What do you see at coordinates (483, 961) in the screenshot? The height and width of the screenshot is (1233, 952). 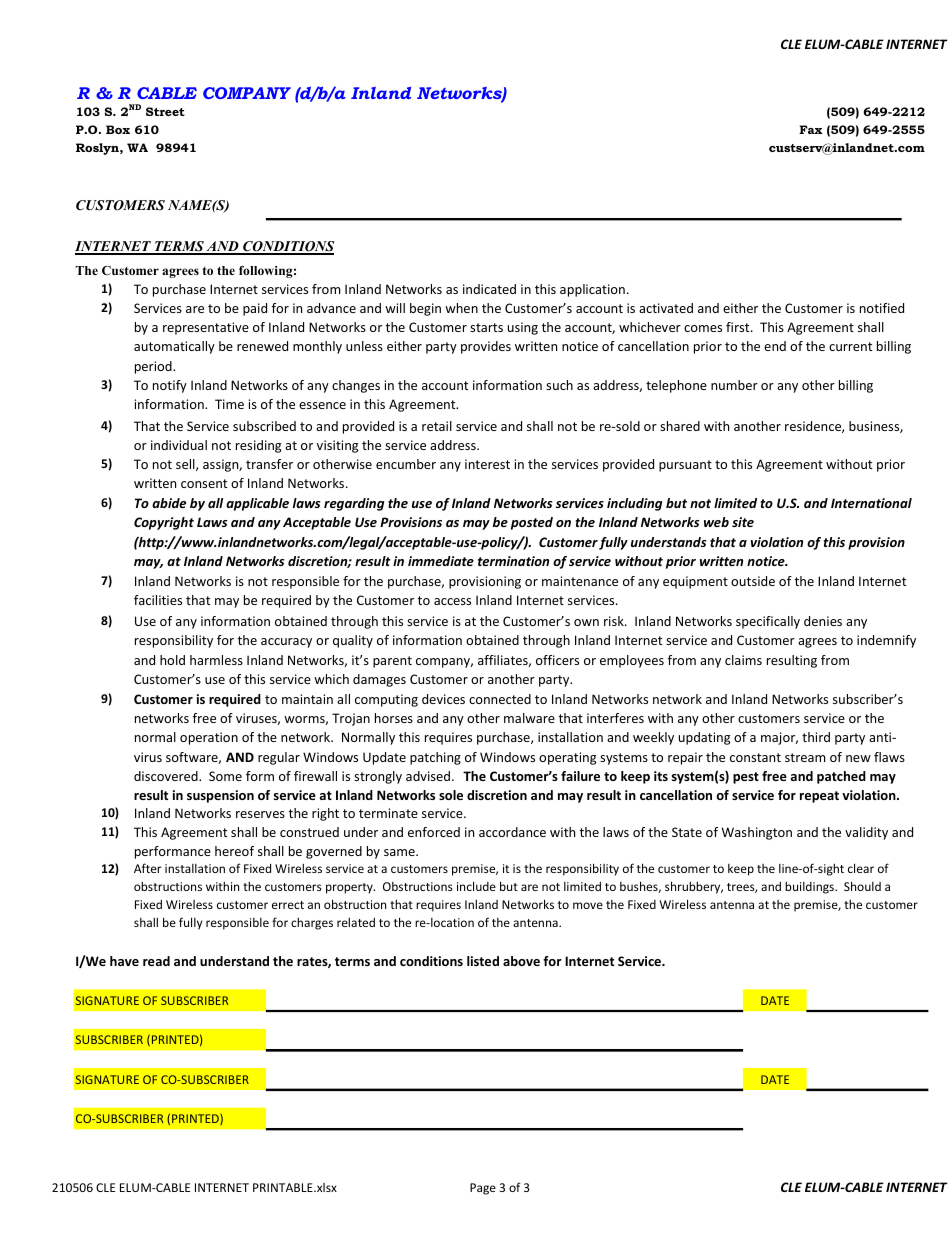 I see `listed` at bounding box center [483, 961].
